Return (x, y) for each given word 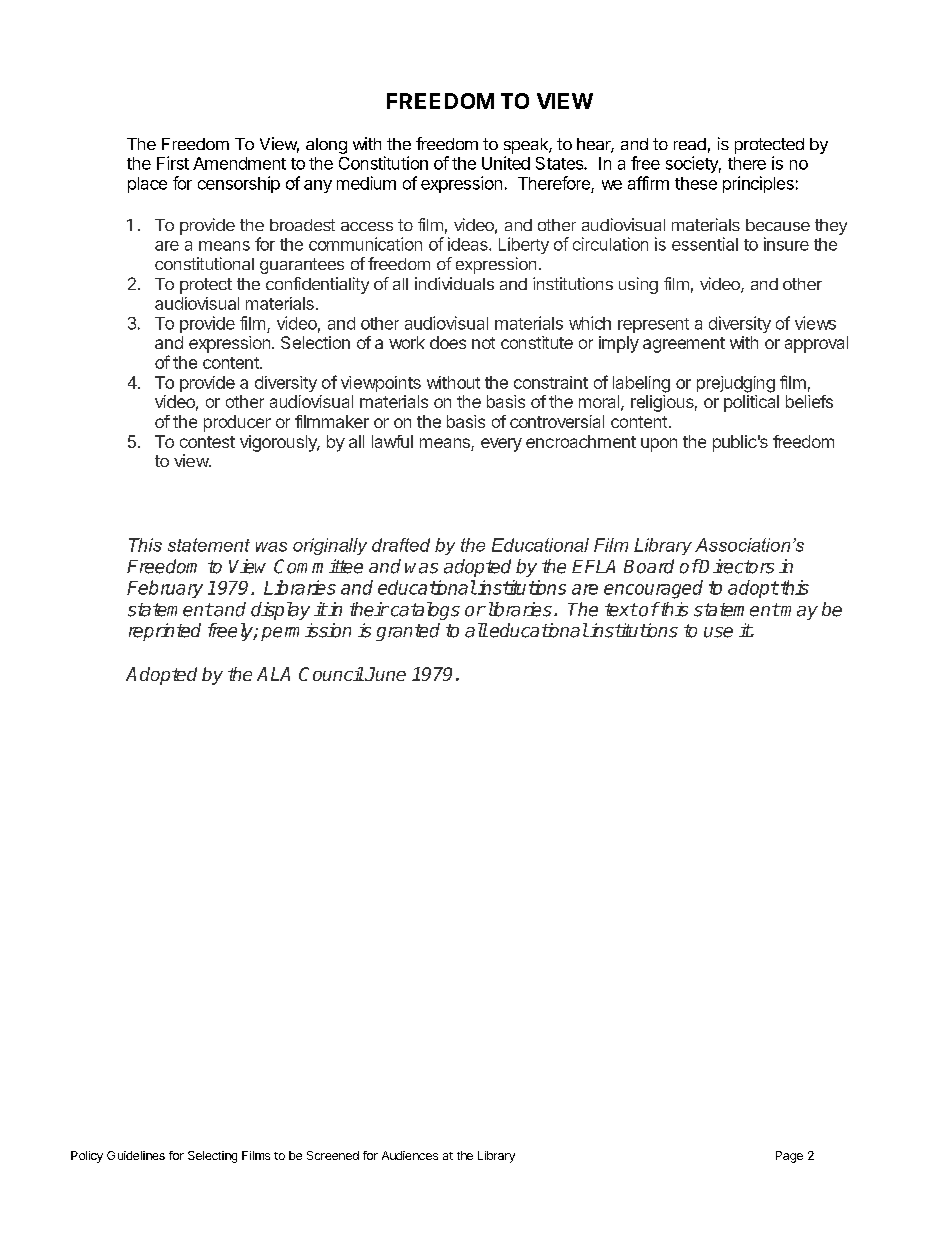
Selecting (212, 1157)
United (506, 163)
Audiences (410, 1155)
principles (758, 184)
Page (789, 1157)
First (173, 163)
